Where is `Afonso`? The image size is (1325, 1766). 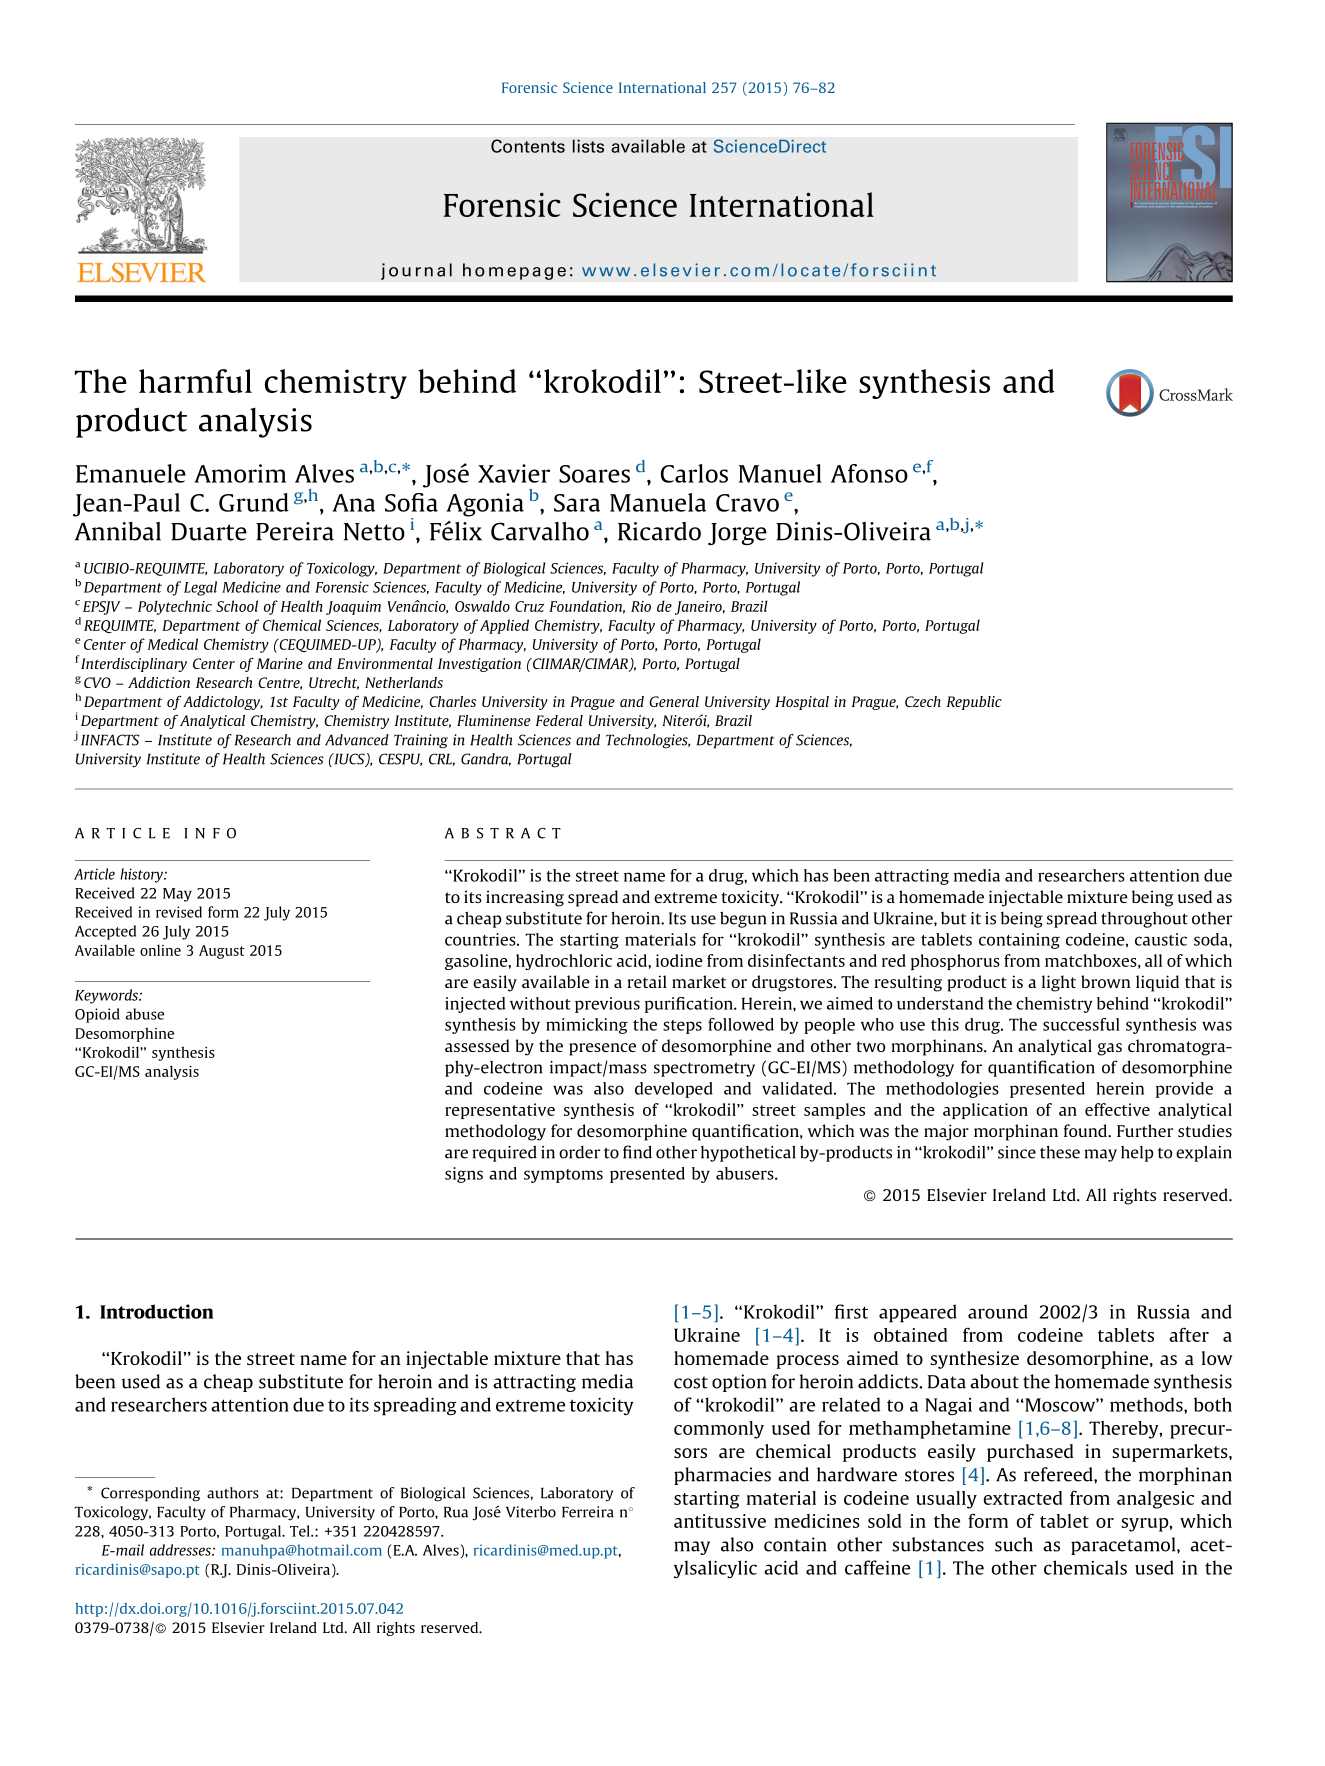 Afonso is located at coordinates (869, 473).
